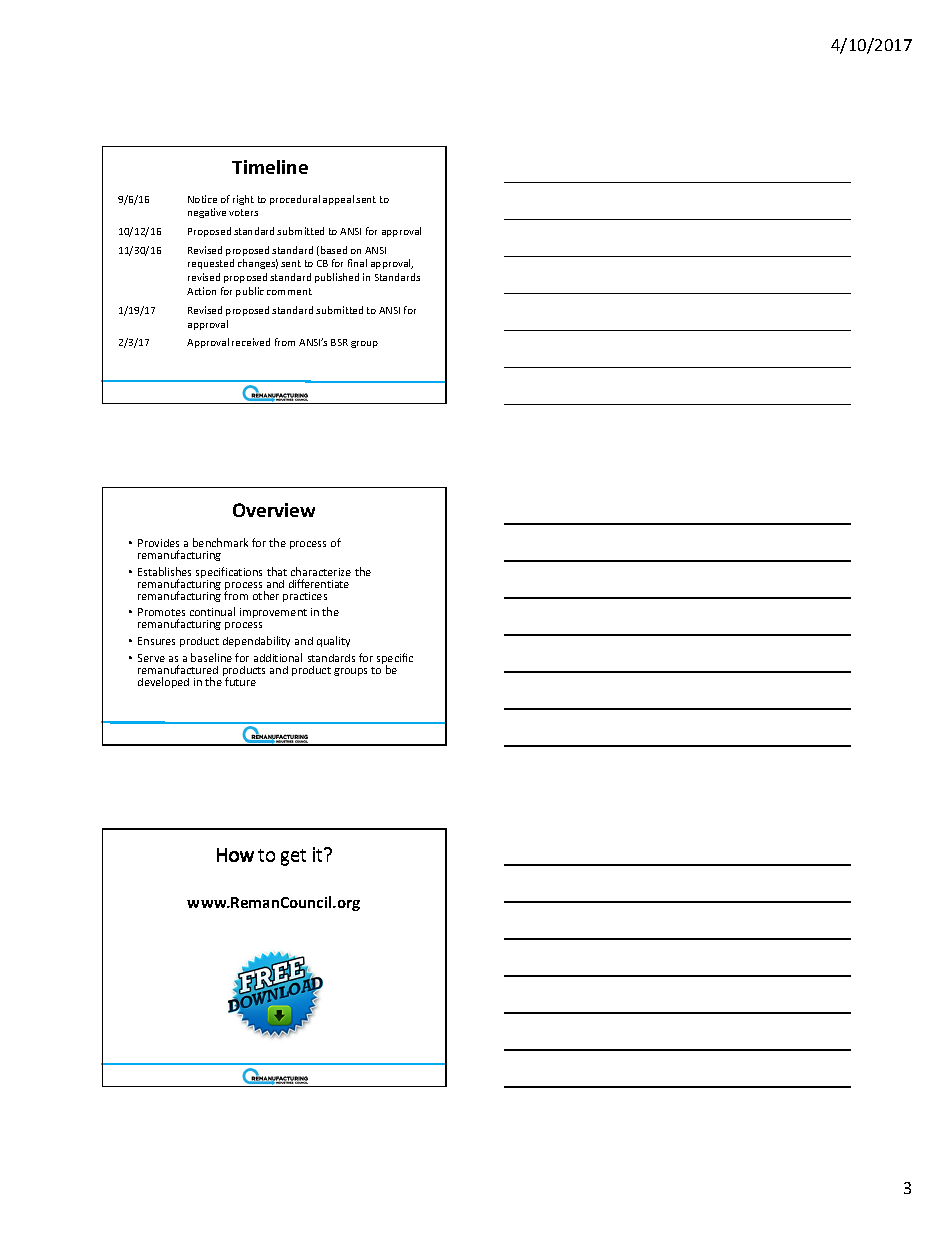  What do you see at coordinates (158, 543) in the document?
I see `Provides` at bounding box center [158, 543].
